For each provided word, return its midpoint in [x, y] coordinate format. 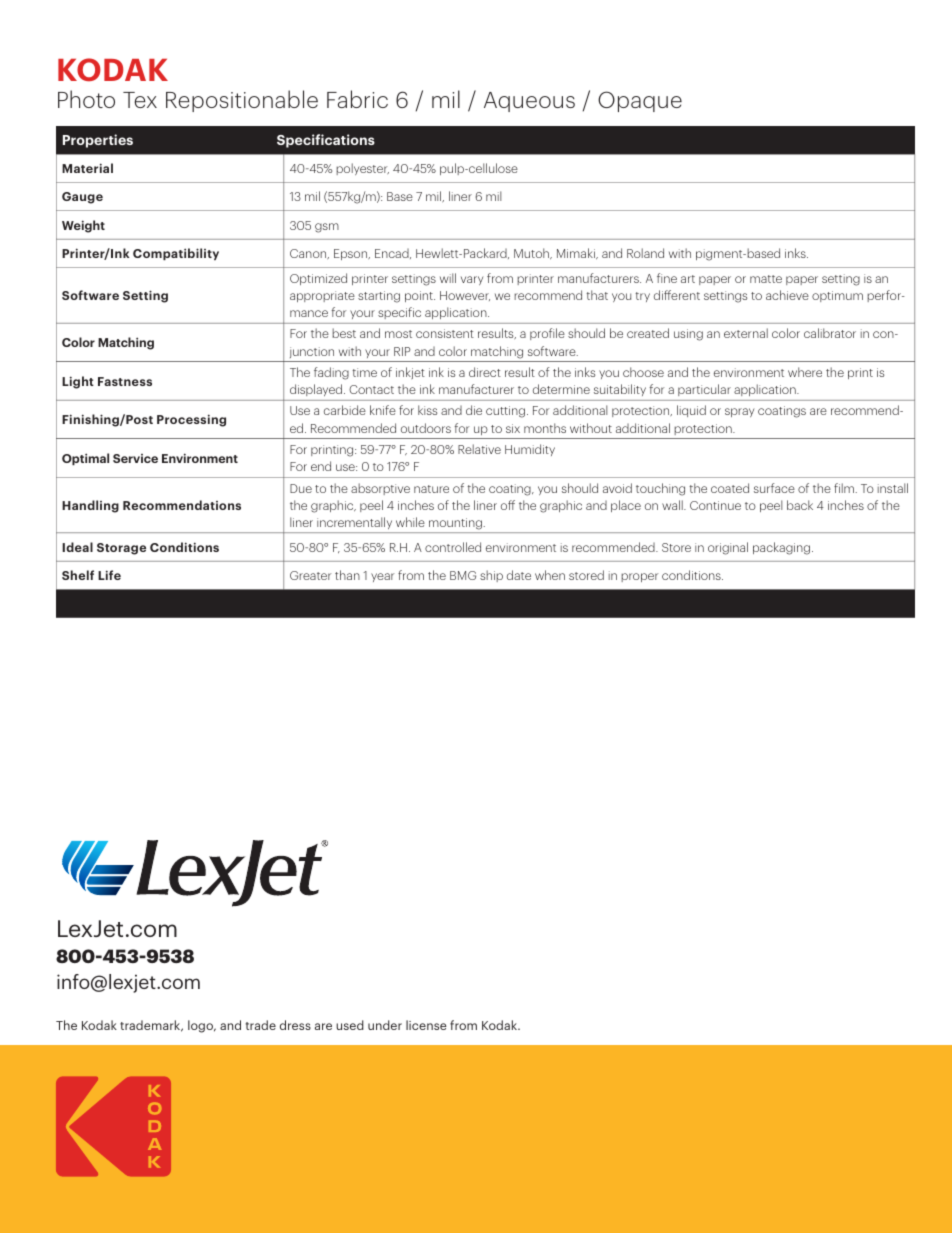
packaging [781, 548]
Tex [140, 100]
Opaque [640, 101]
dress [295, 1025]
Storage [121, 549]
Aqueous [529, 102]
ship [491, 576]
